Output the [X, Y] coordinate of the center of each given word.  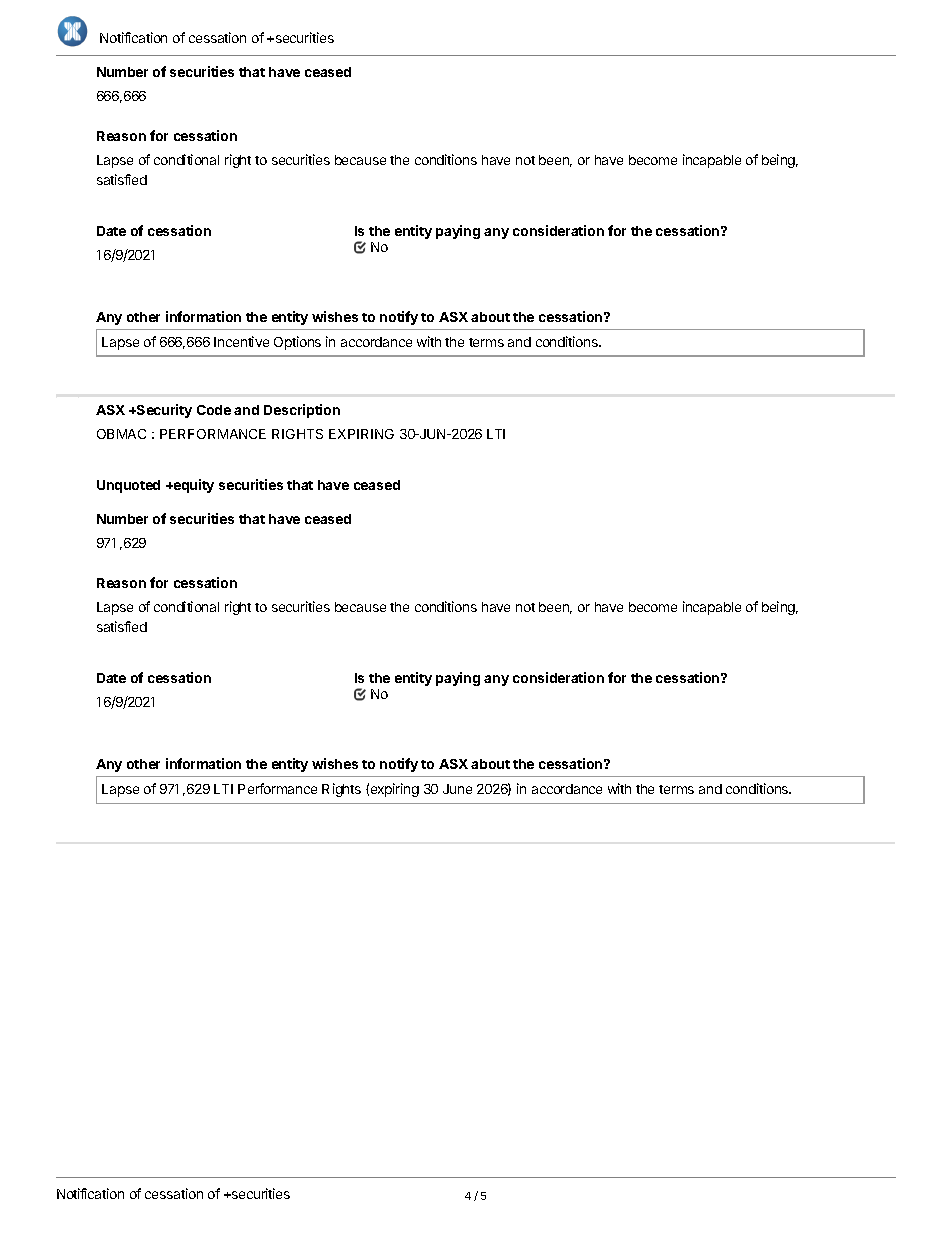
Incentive [241, 341]
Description [302, 411]
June [457, 789]
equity [192, 486]
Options [297, 343]
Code [214, 410]
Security [163, 411]
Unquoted [128, 486]
